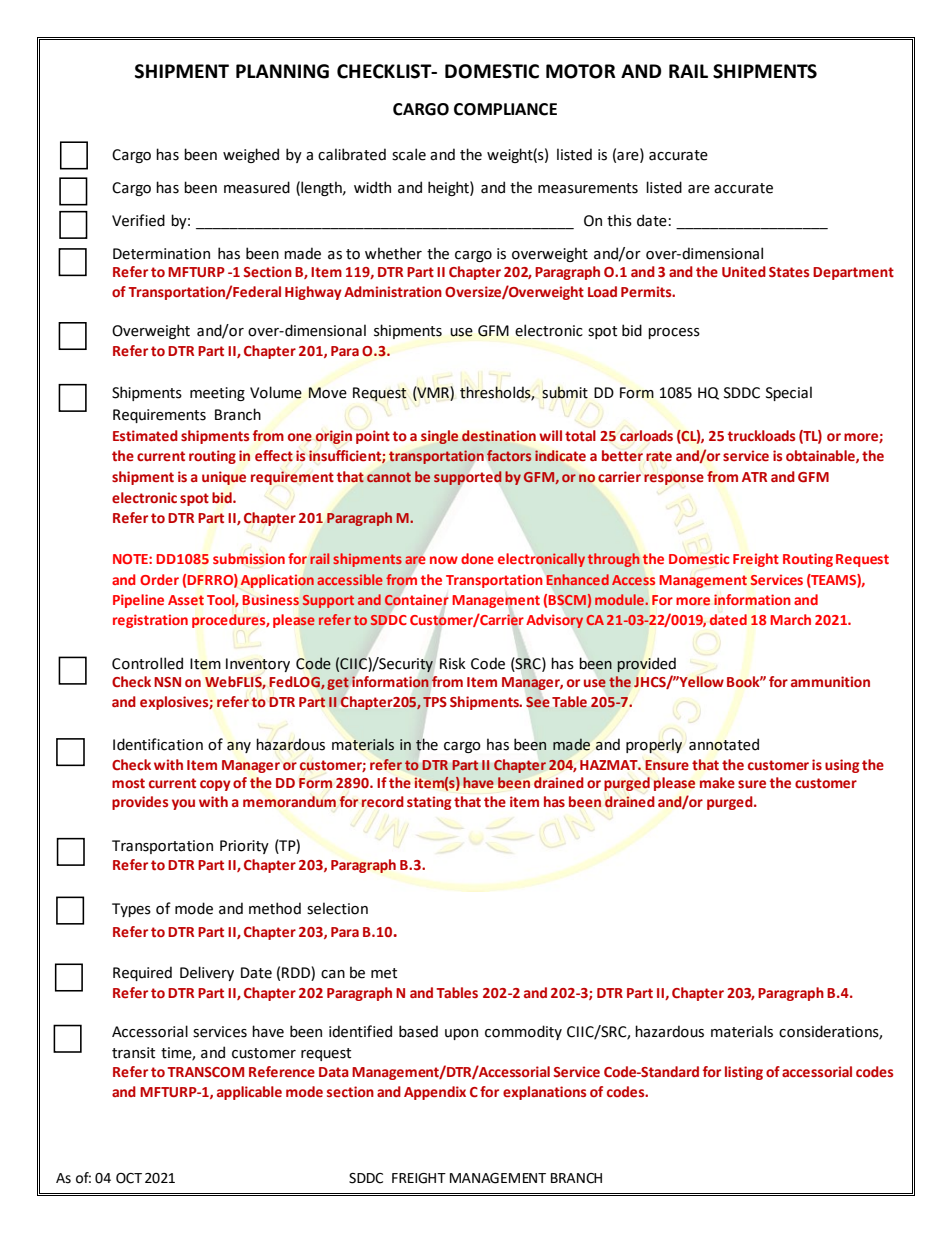  I want to click on any, so click(239, 747).
